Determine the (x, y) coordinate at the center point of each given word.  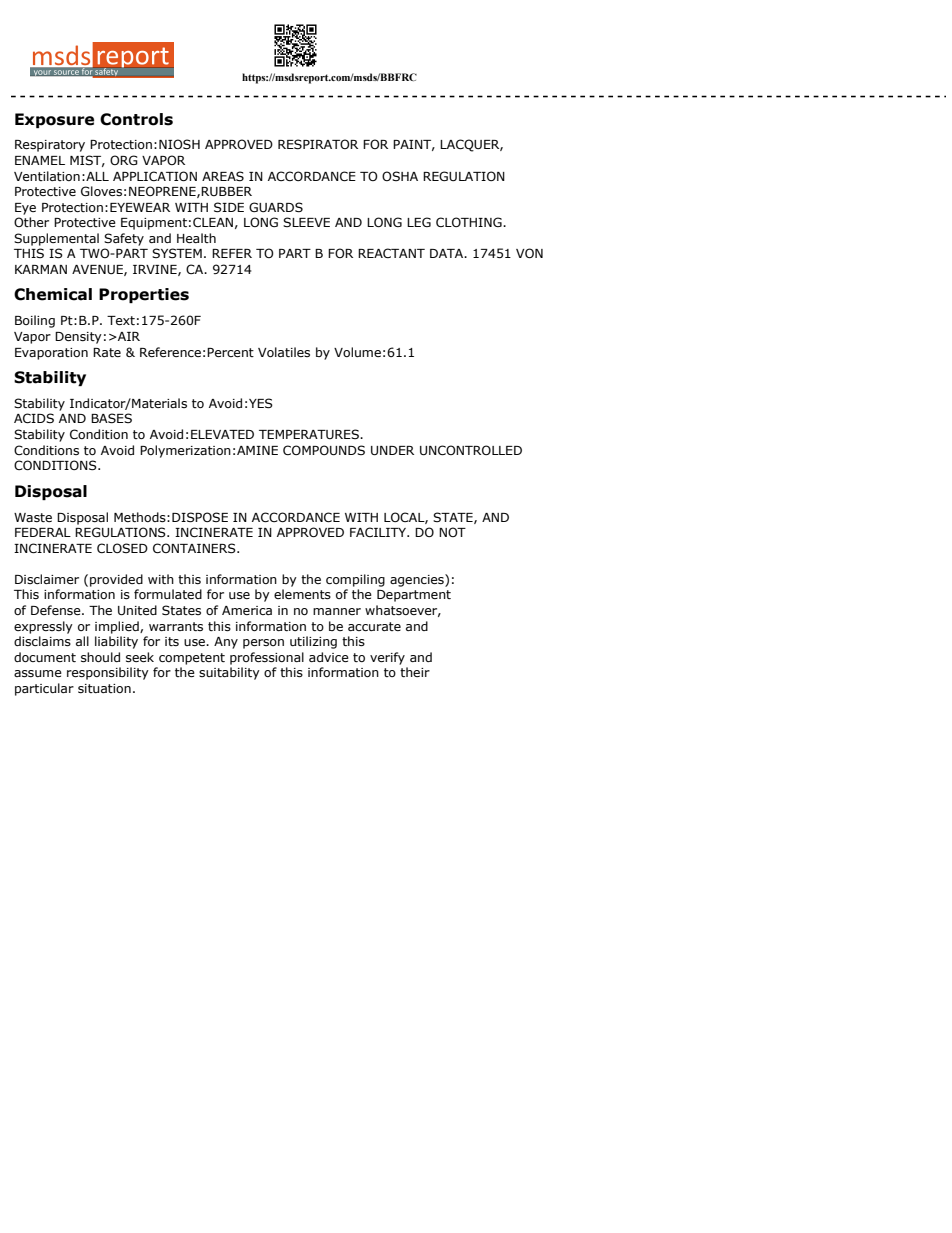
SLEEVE (306, 222)
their (415, 672)
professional (267, 658)
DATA (448, 253)
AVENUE (98, 270)
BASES (111, 418)
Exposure (54, 120)
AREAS (223, 176)
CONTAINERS (195, 548)
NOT (452, 532)
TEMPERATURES (310, 434)
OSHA (400, 176)
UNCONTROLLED (471, 450)
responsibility (108, 673)
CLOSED (122, 548)
